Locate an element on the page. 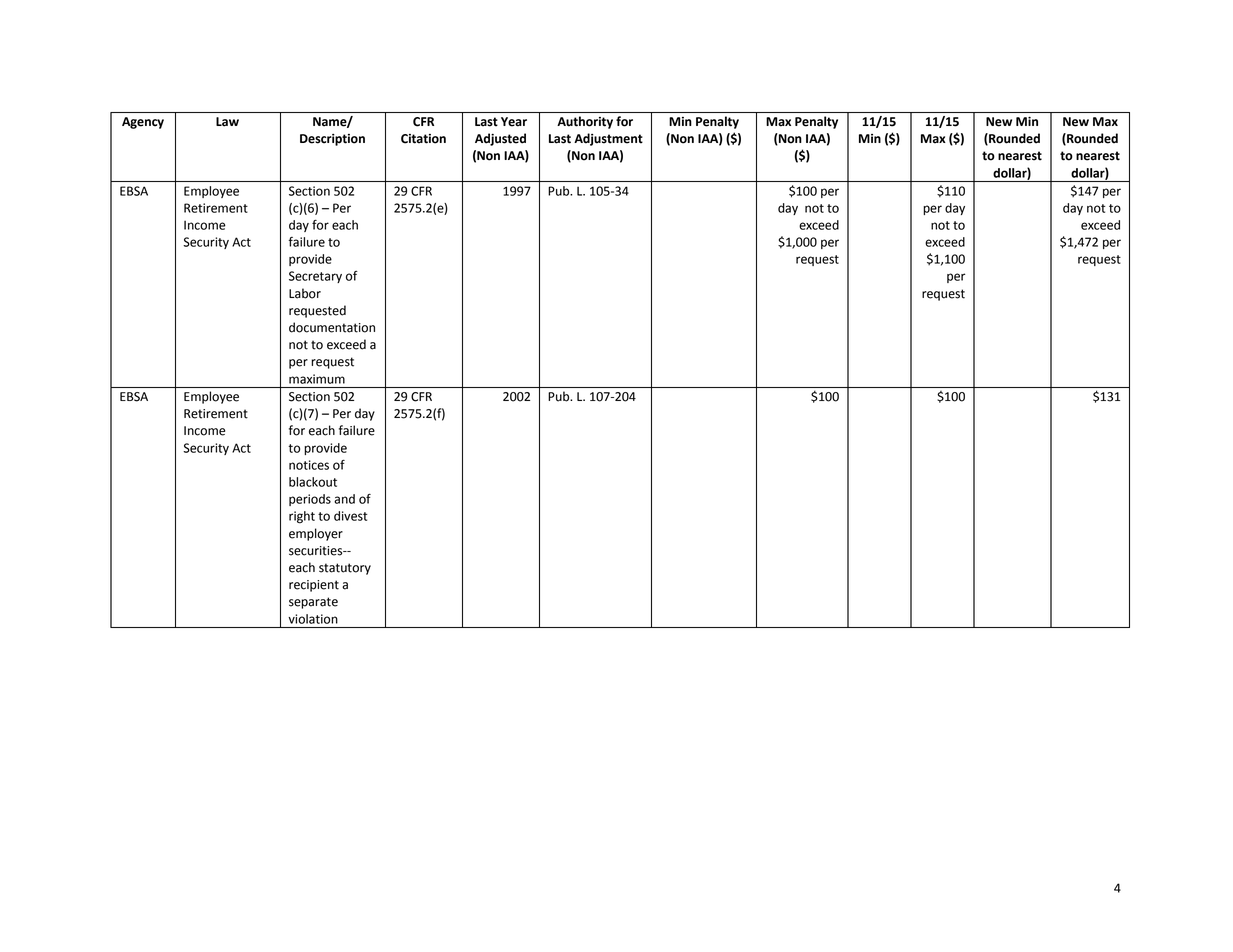  Law is located at coordinates (227, 122).
